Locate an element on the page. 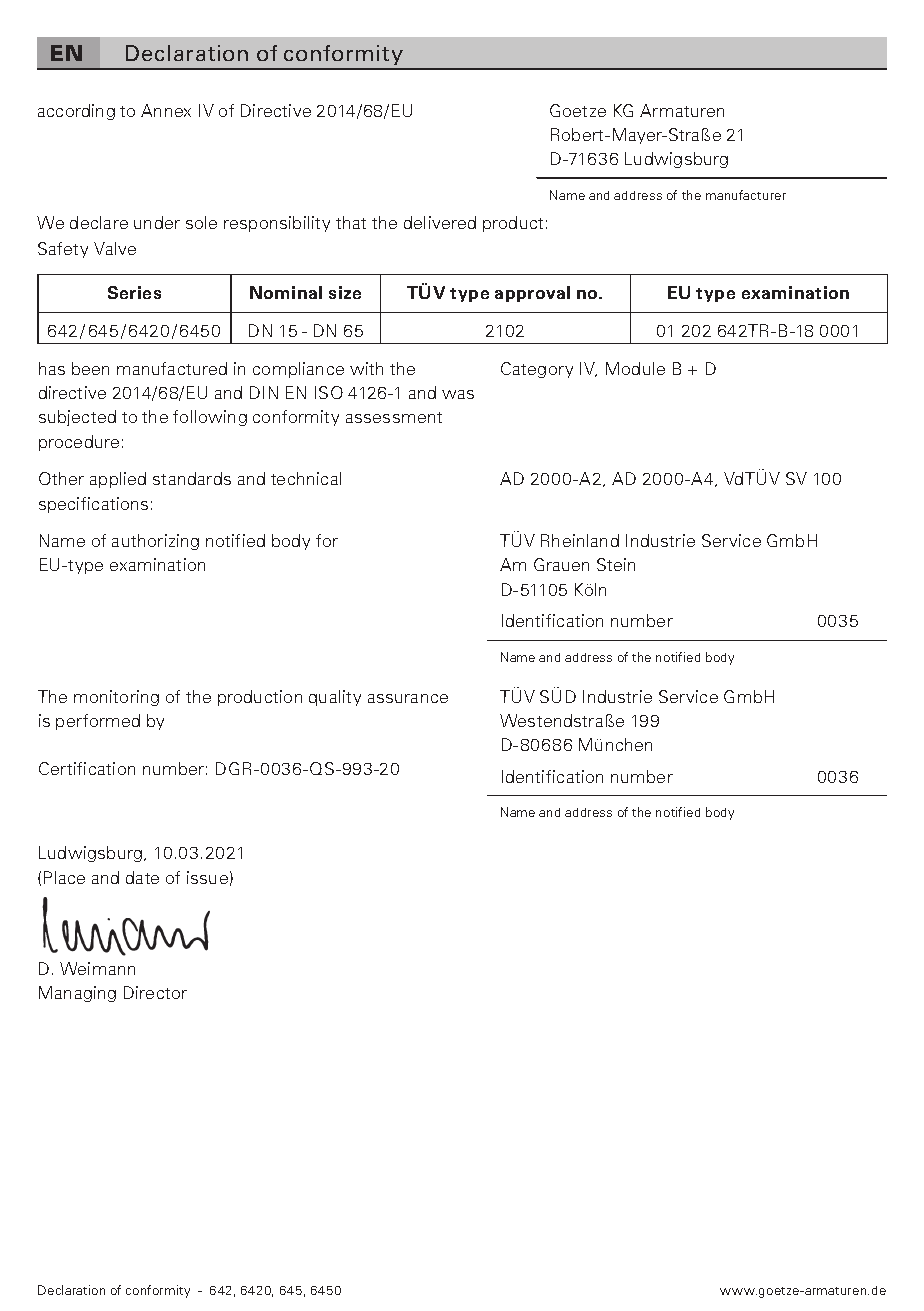 This document has height=1311, width=924. delivered is located at coordinates (440, 222).
